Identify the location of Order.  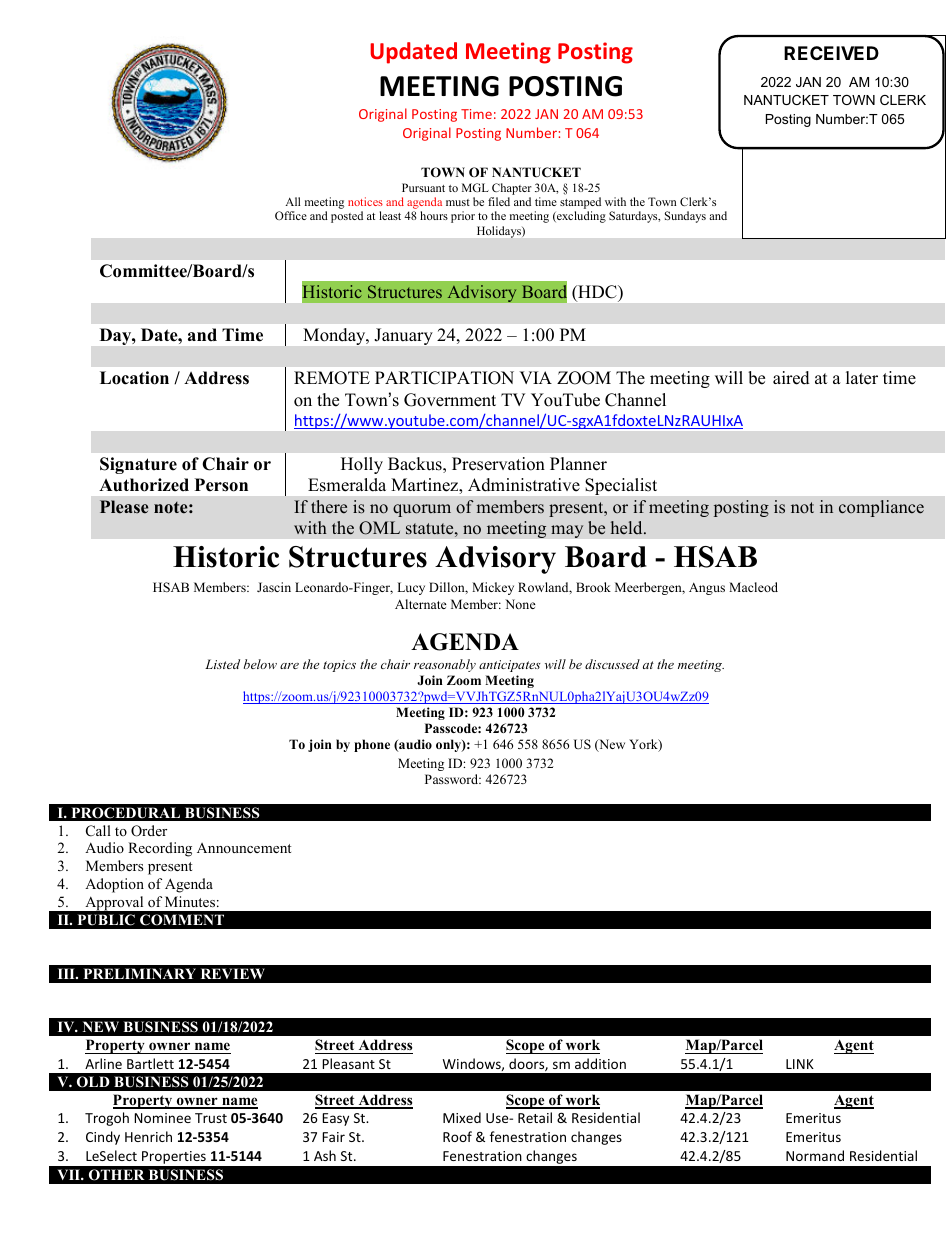
(149, 831).
